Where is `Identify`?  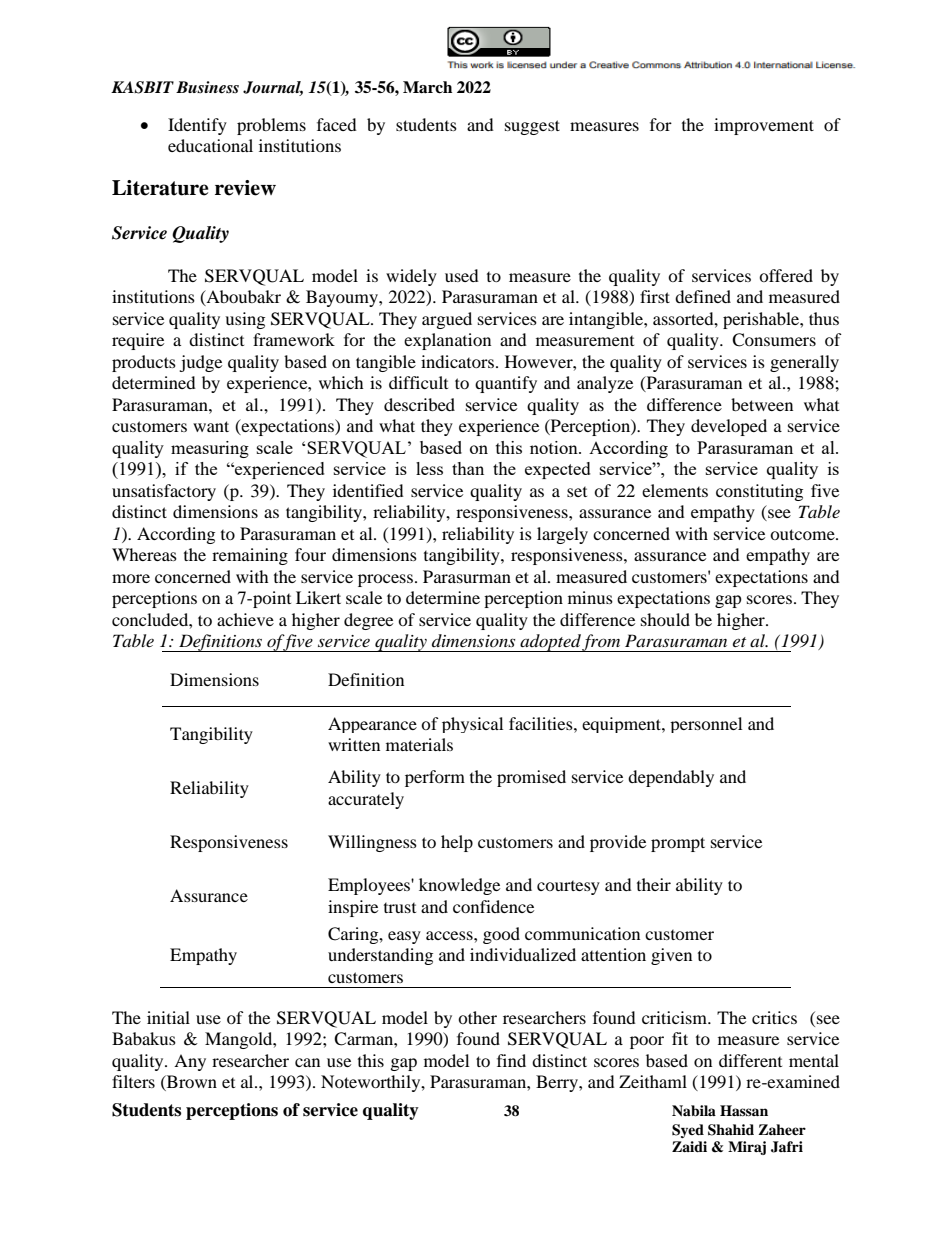 Identify is located at coordinates (197, 126).
